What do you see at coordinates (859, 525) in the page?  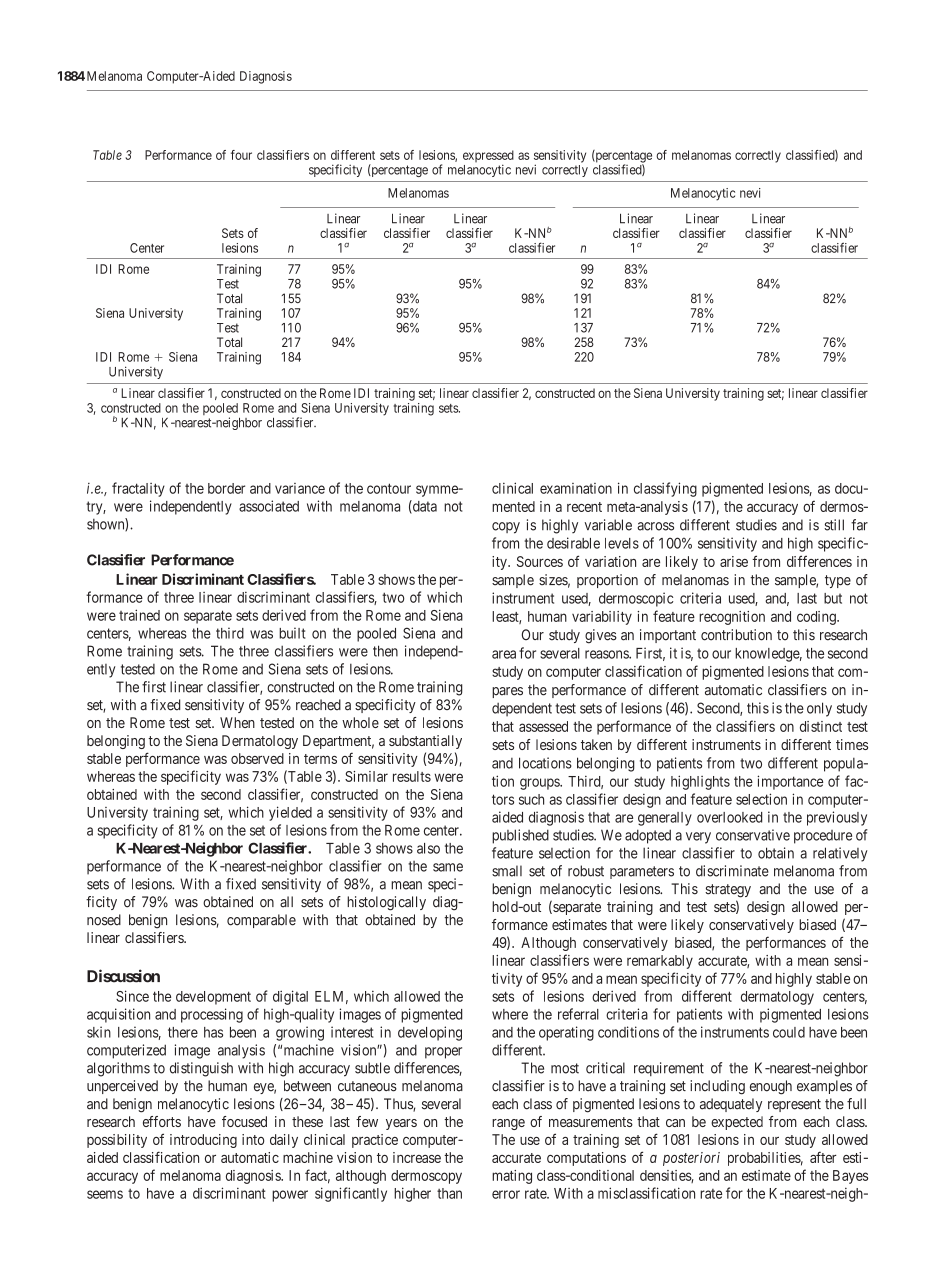 I see `far` at bounding box center [859, 525].
